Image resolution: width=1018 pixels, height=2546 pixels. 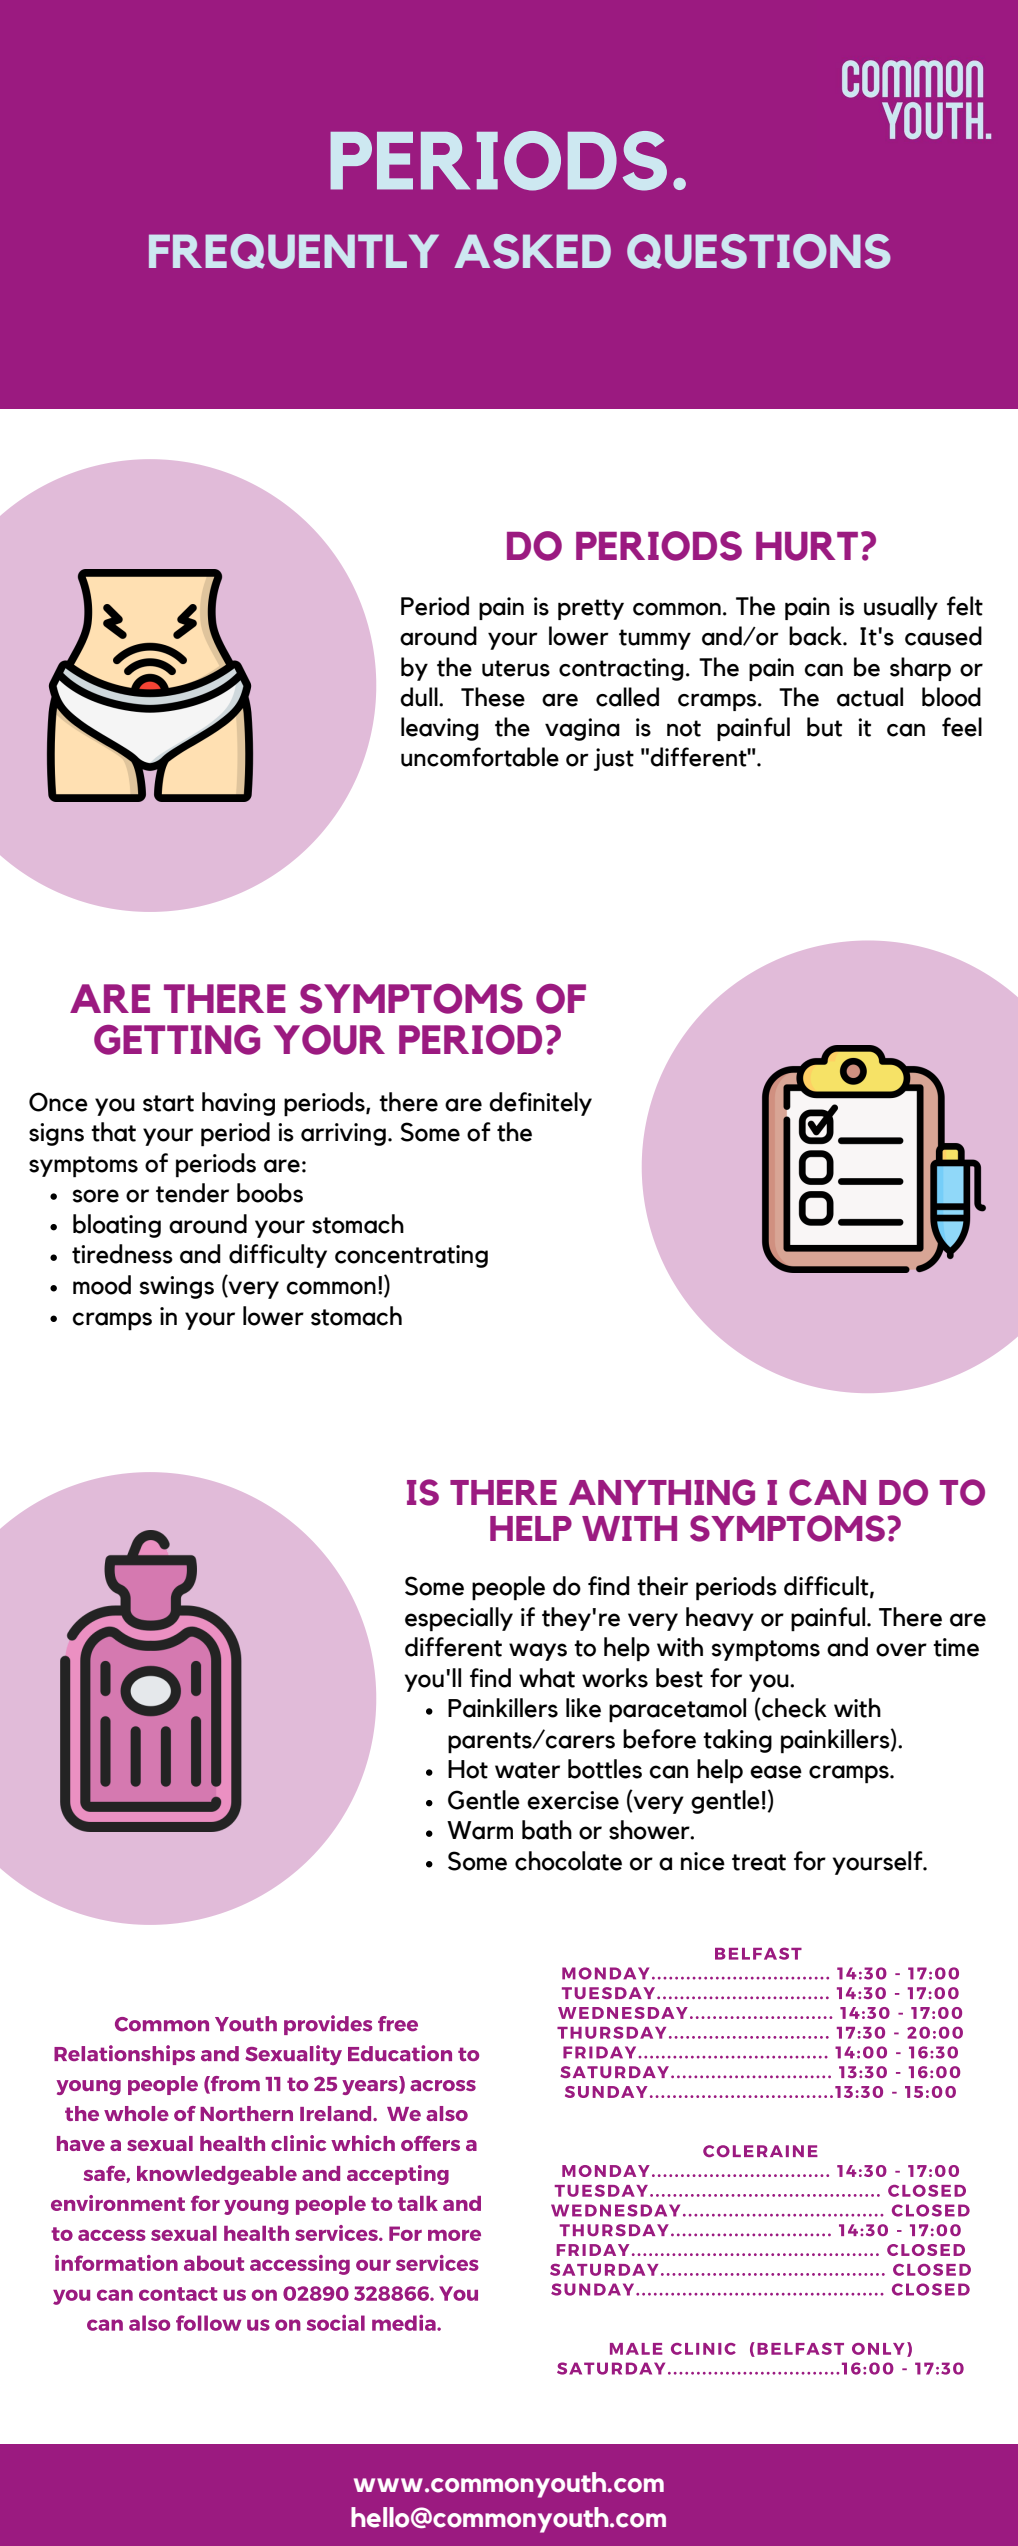 What do you see at coordinates (532, 251) in the image?
I see `ASKED` at bounding box center [532, 251].
